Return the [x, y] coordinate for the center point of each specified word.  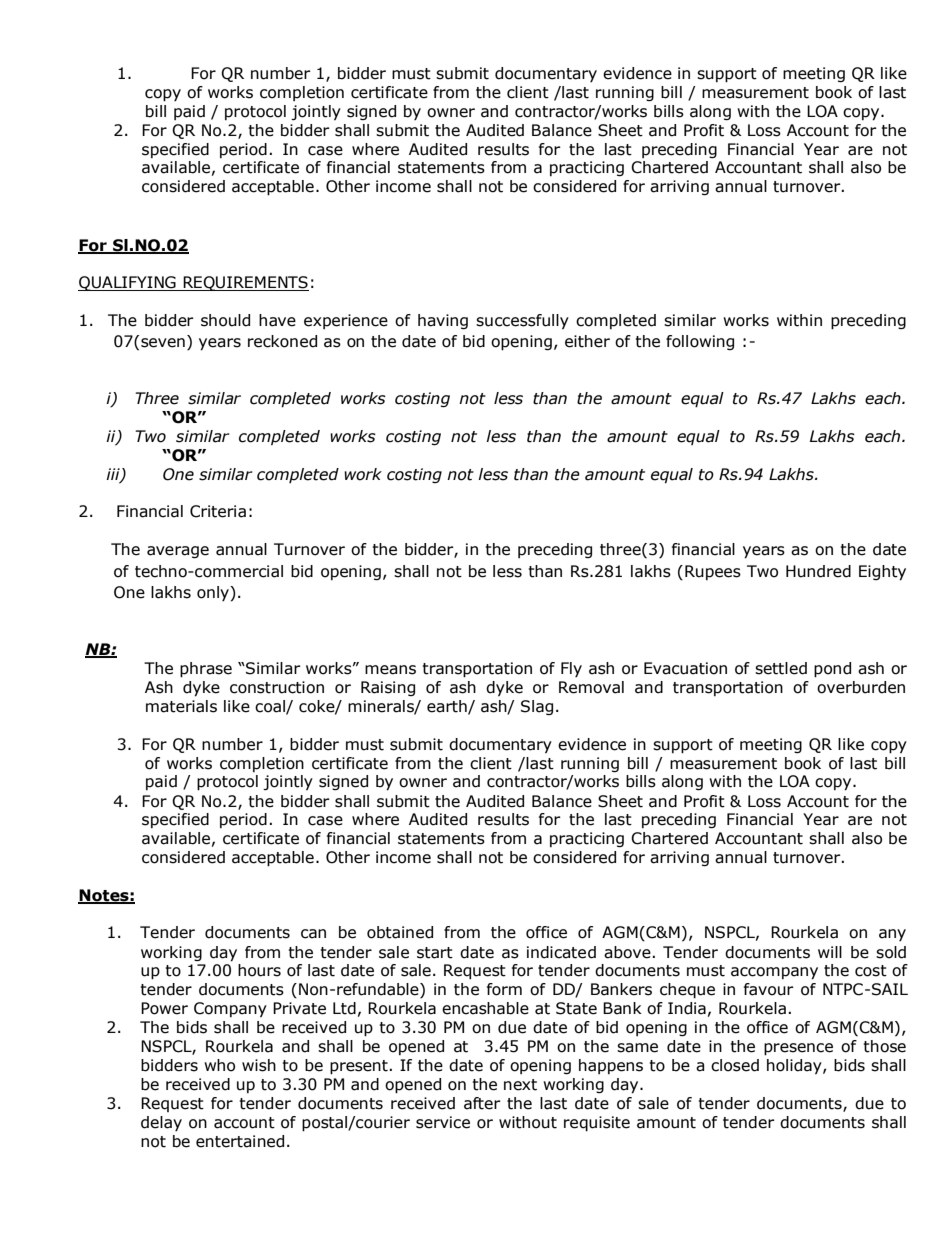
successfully [522, 321]
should [225, 320]
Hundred [818, 571]
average [178, 552]
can [313, 934]
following [700, 342]
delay [161, 1123]
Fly [571, 669]
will [830, 952]
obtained [400, 932]
